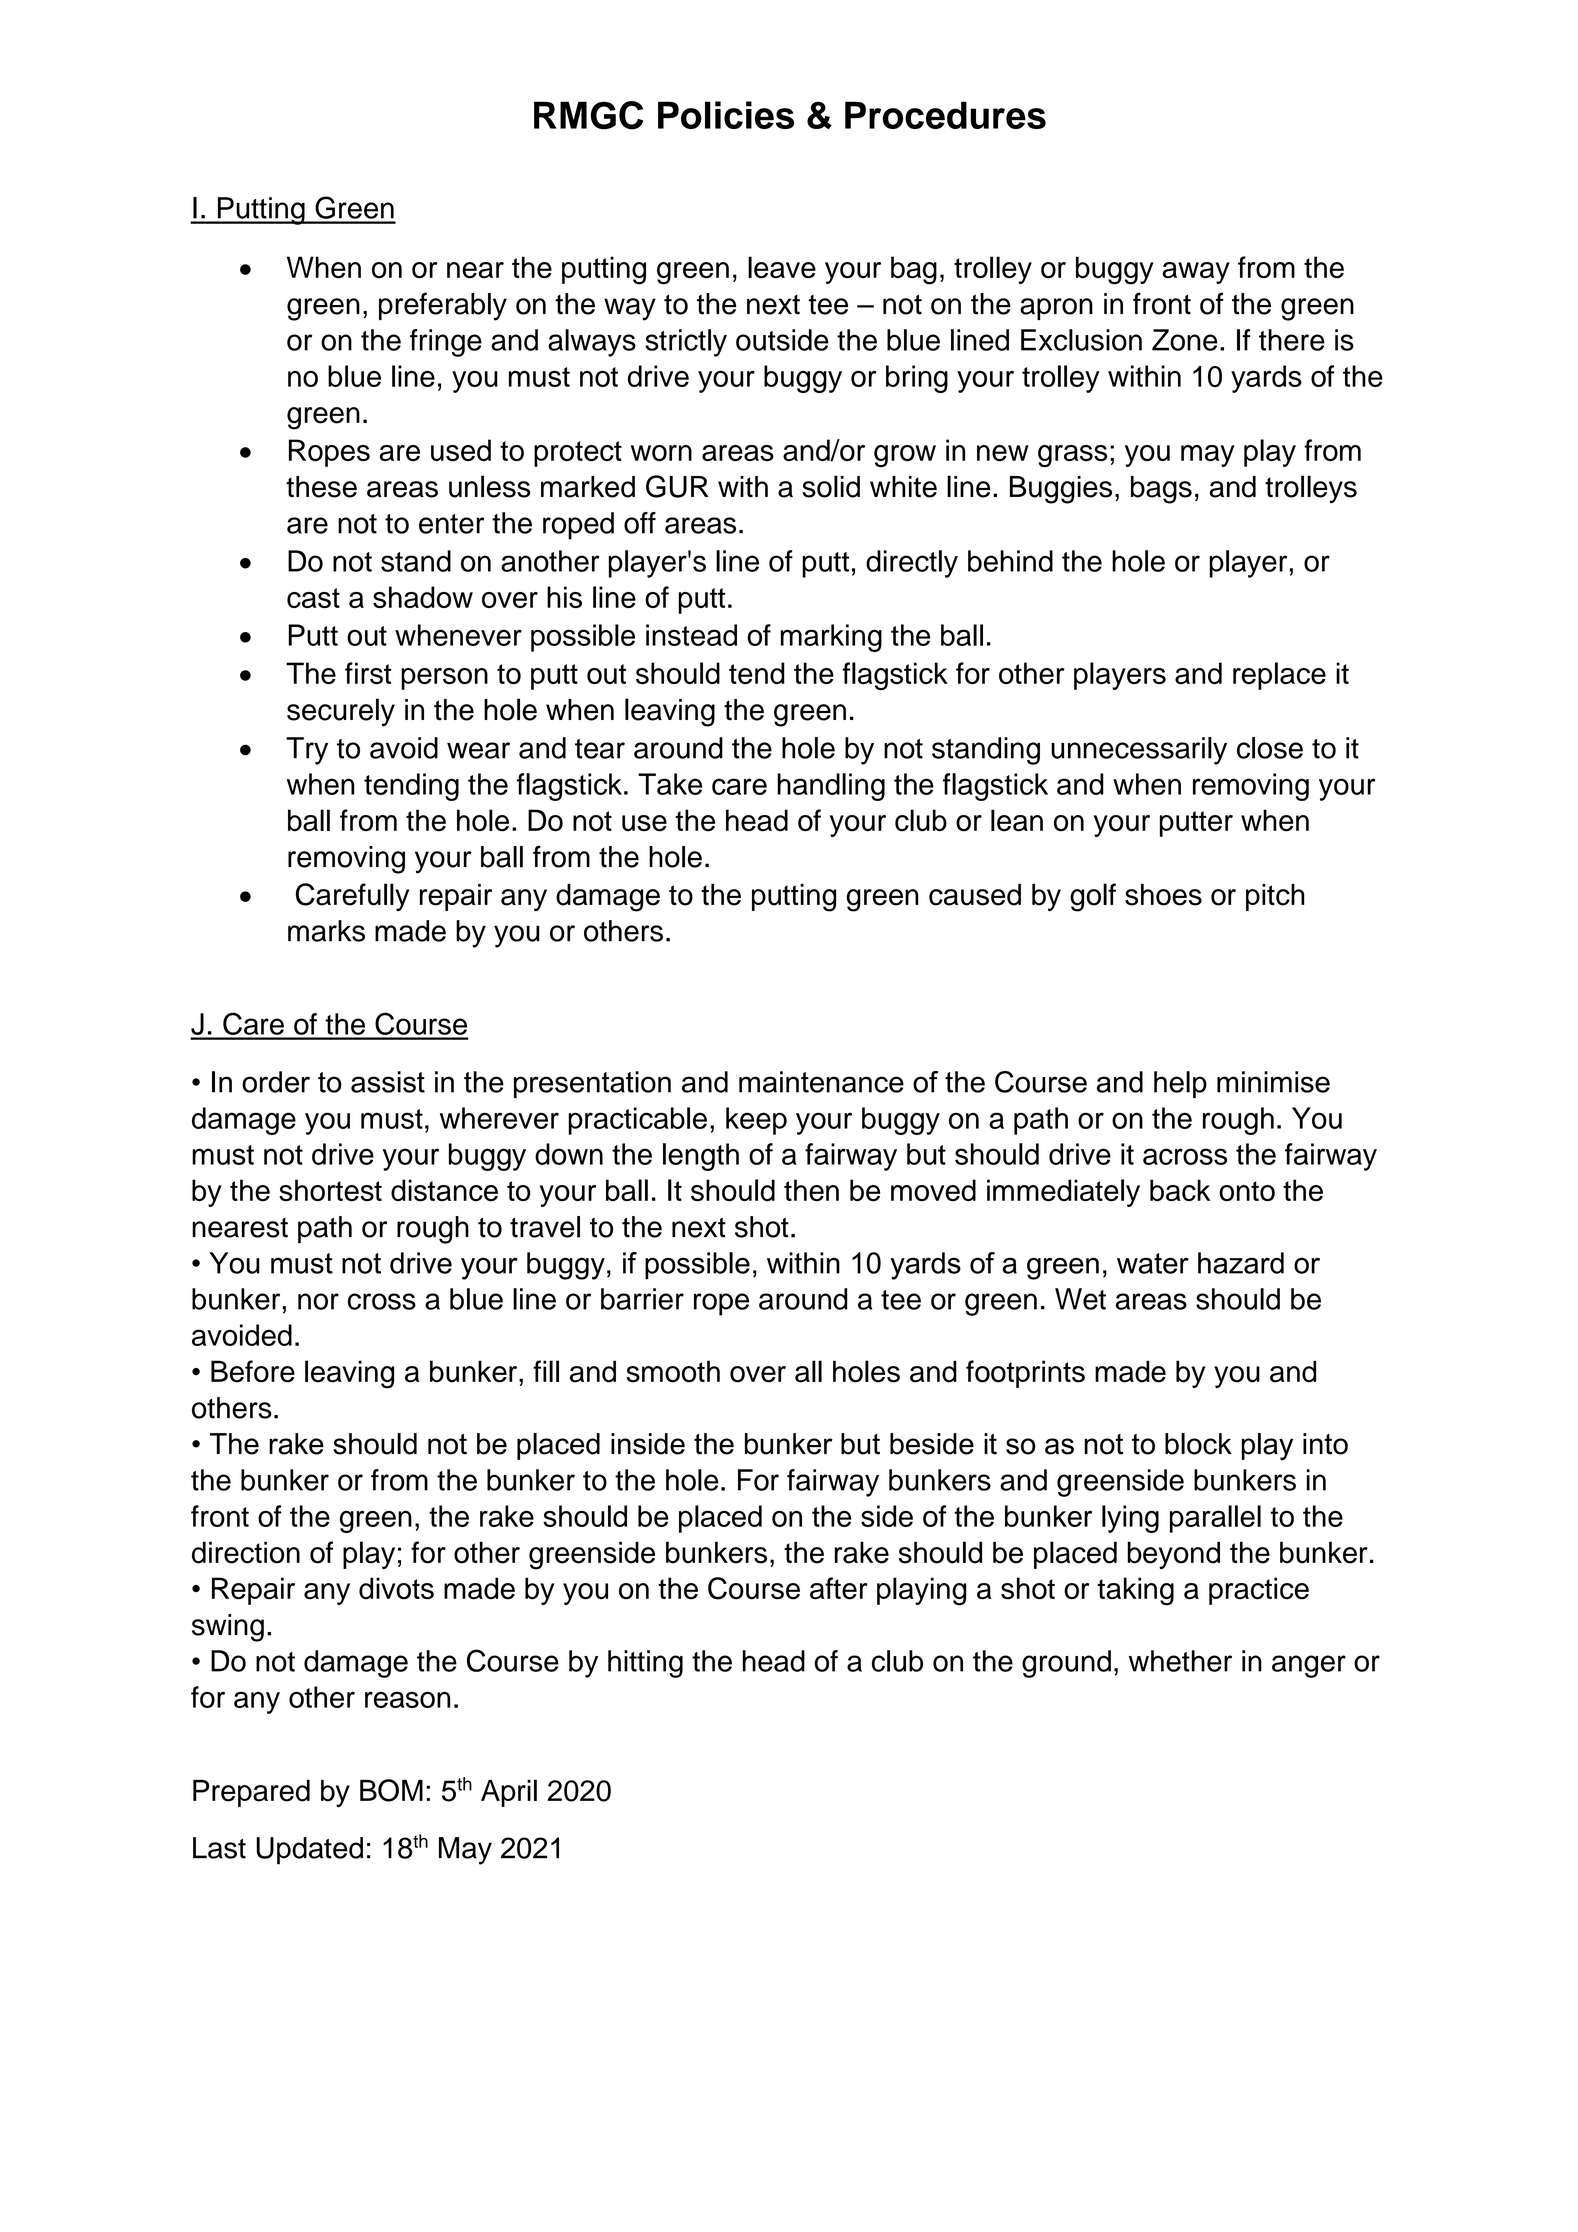  I want to click on away, so click(1196, 273).
